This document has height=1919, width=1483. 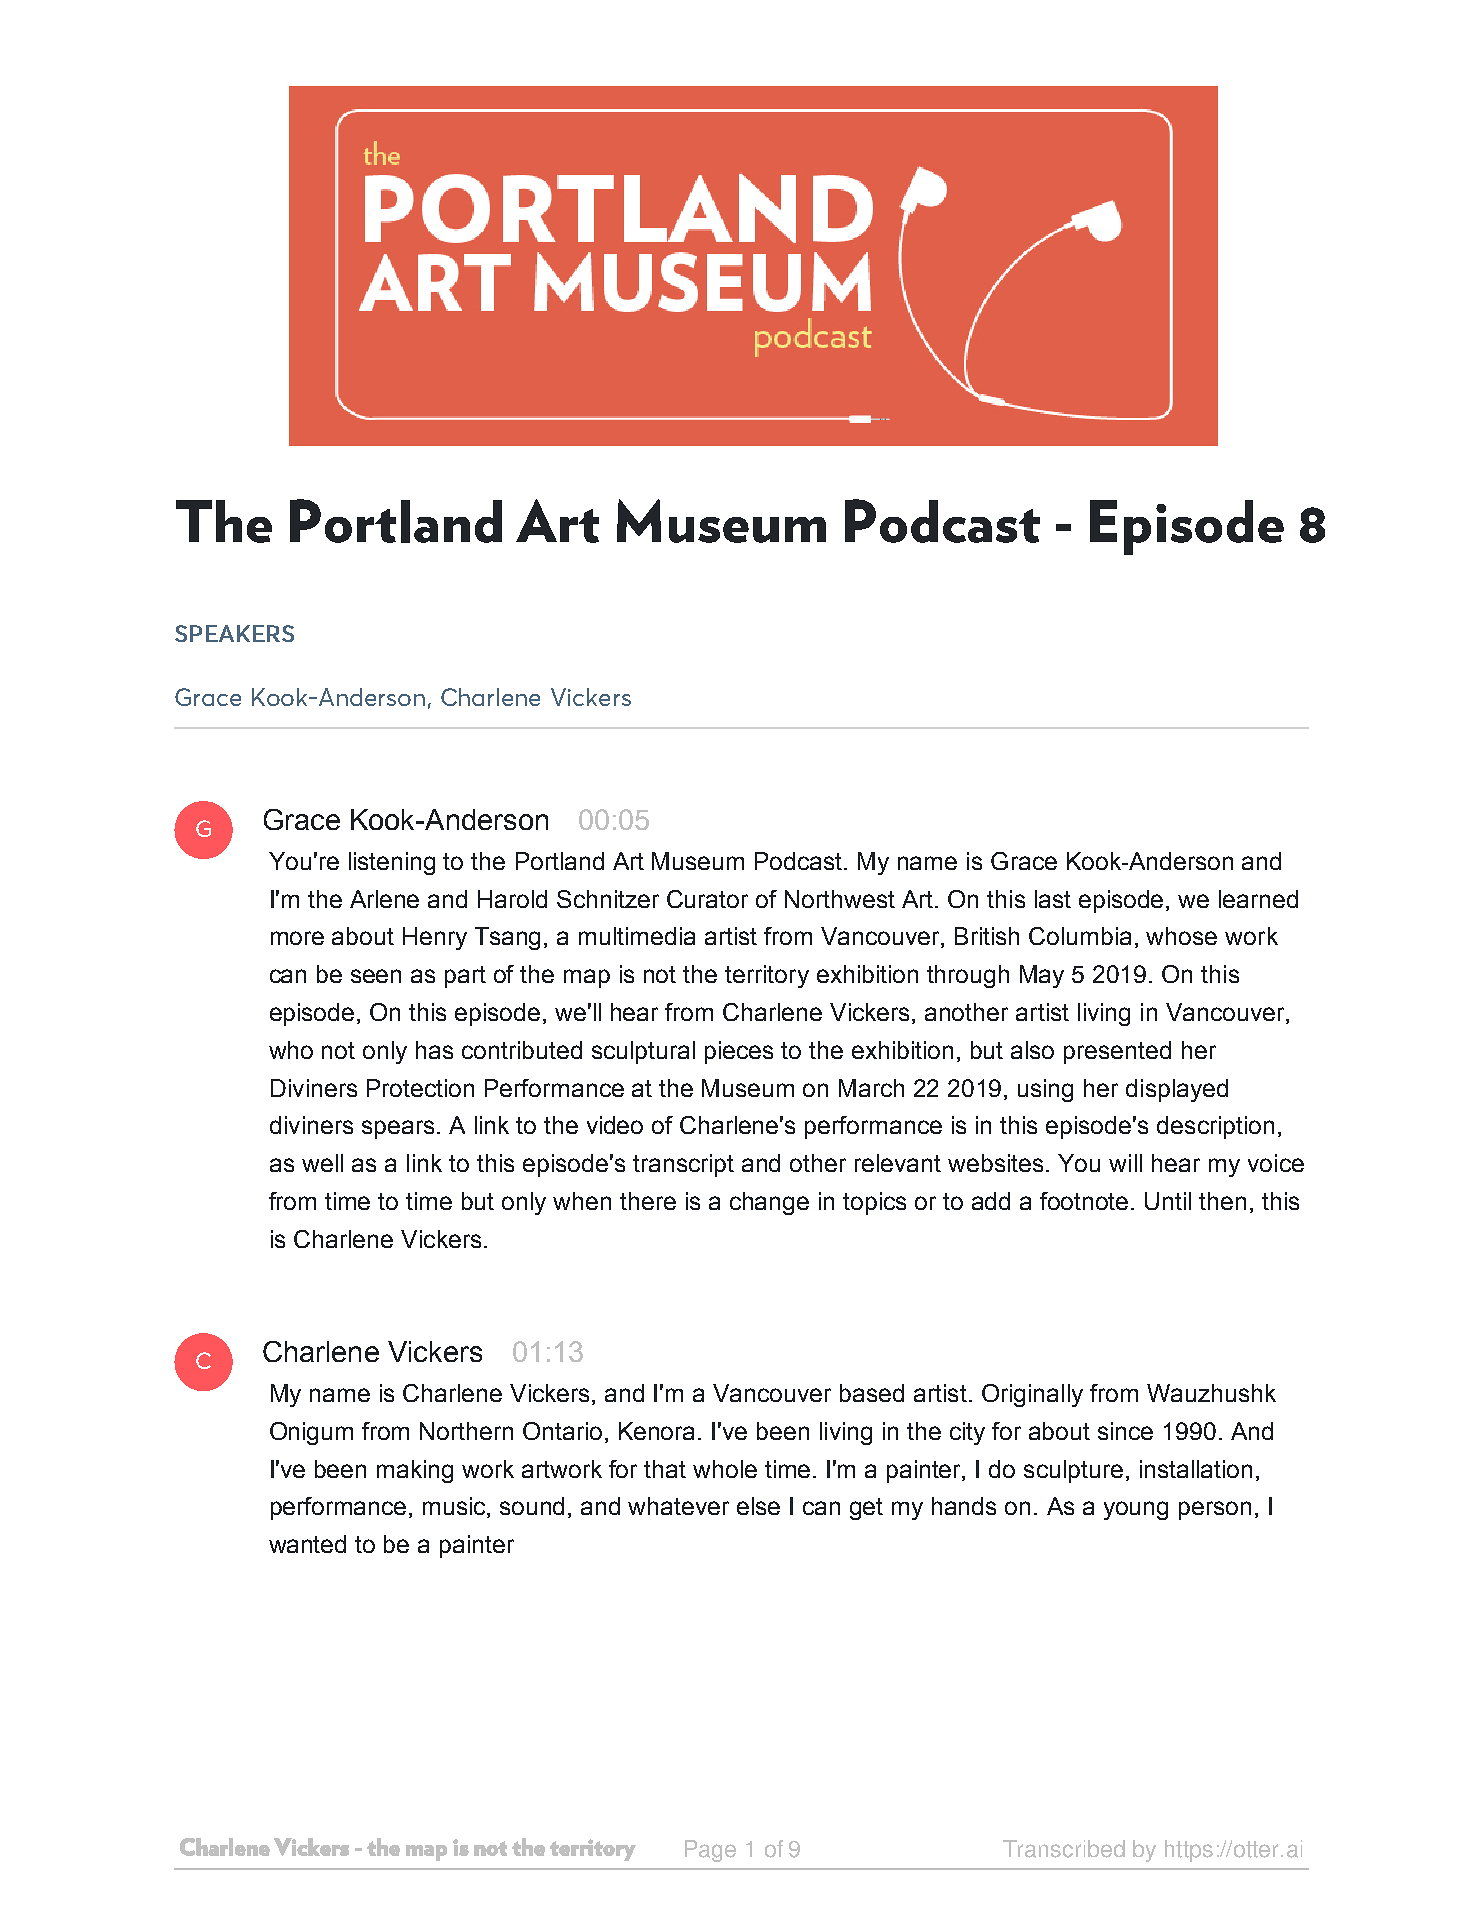 I want to click on Transcribed, so click(x=1064, y=1849).
